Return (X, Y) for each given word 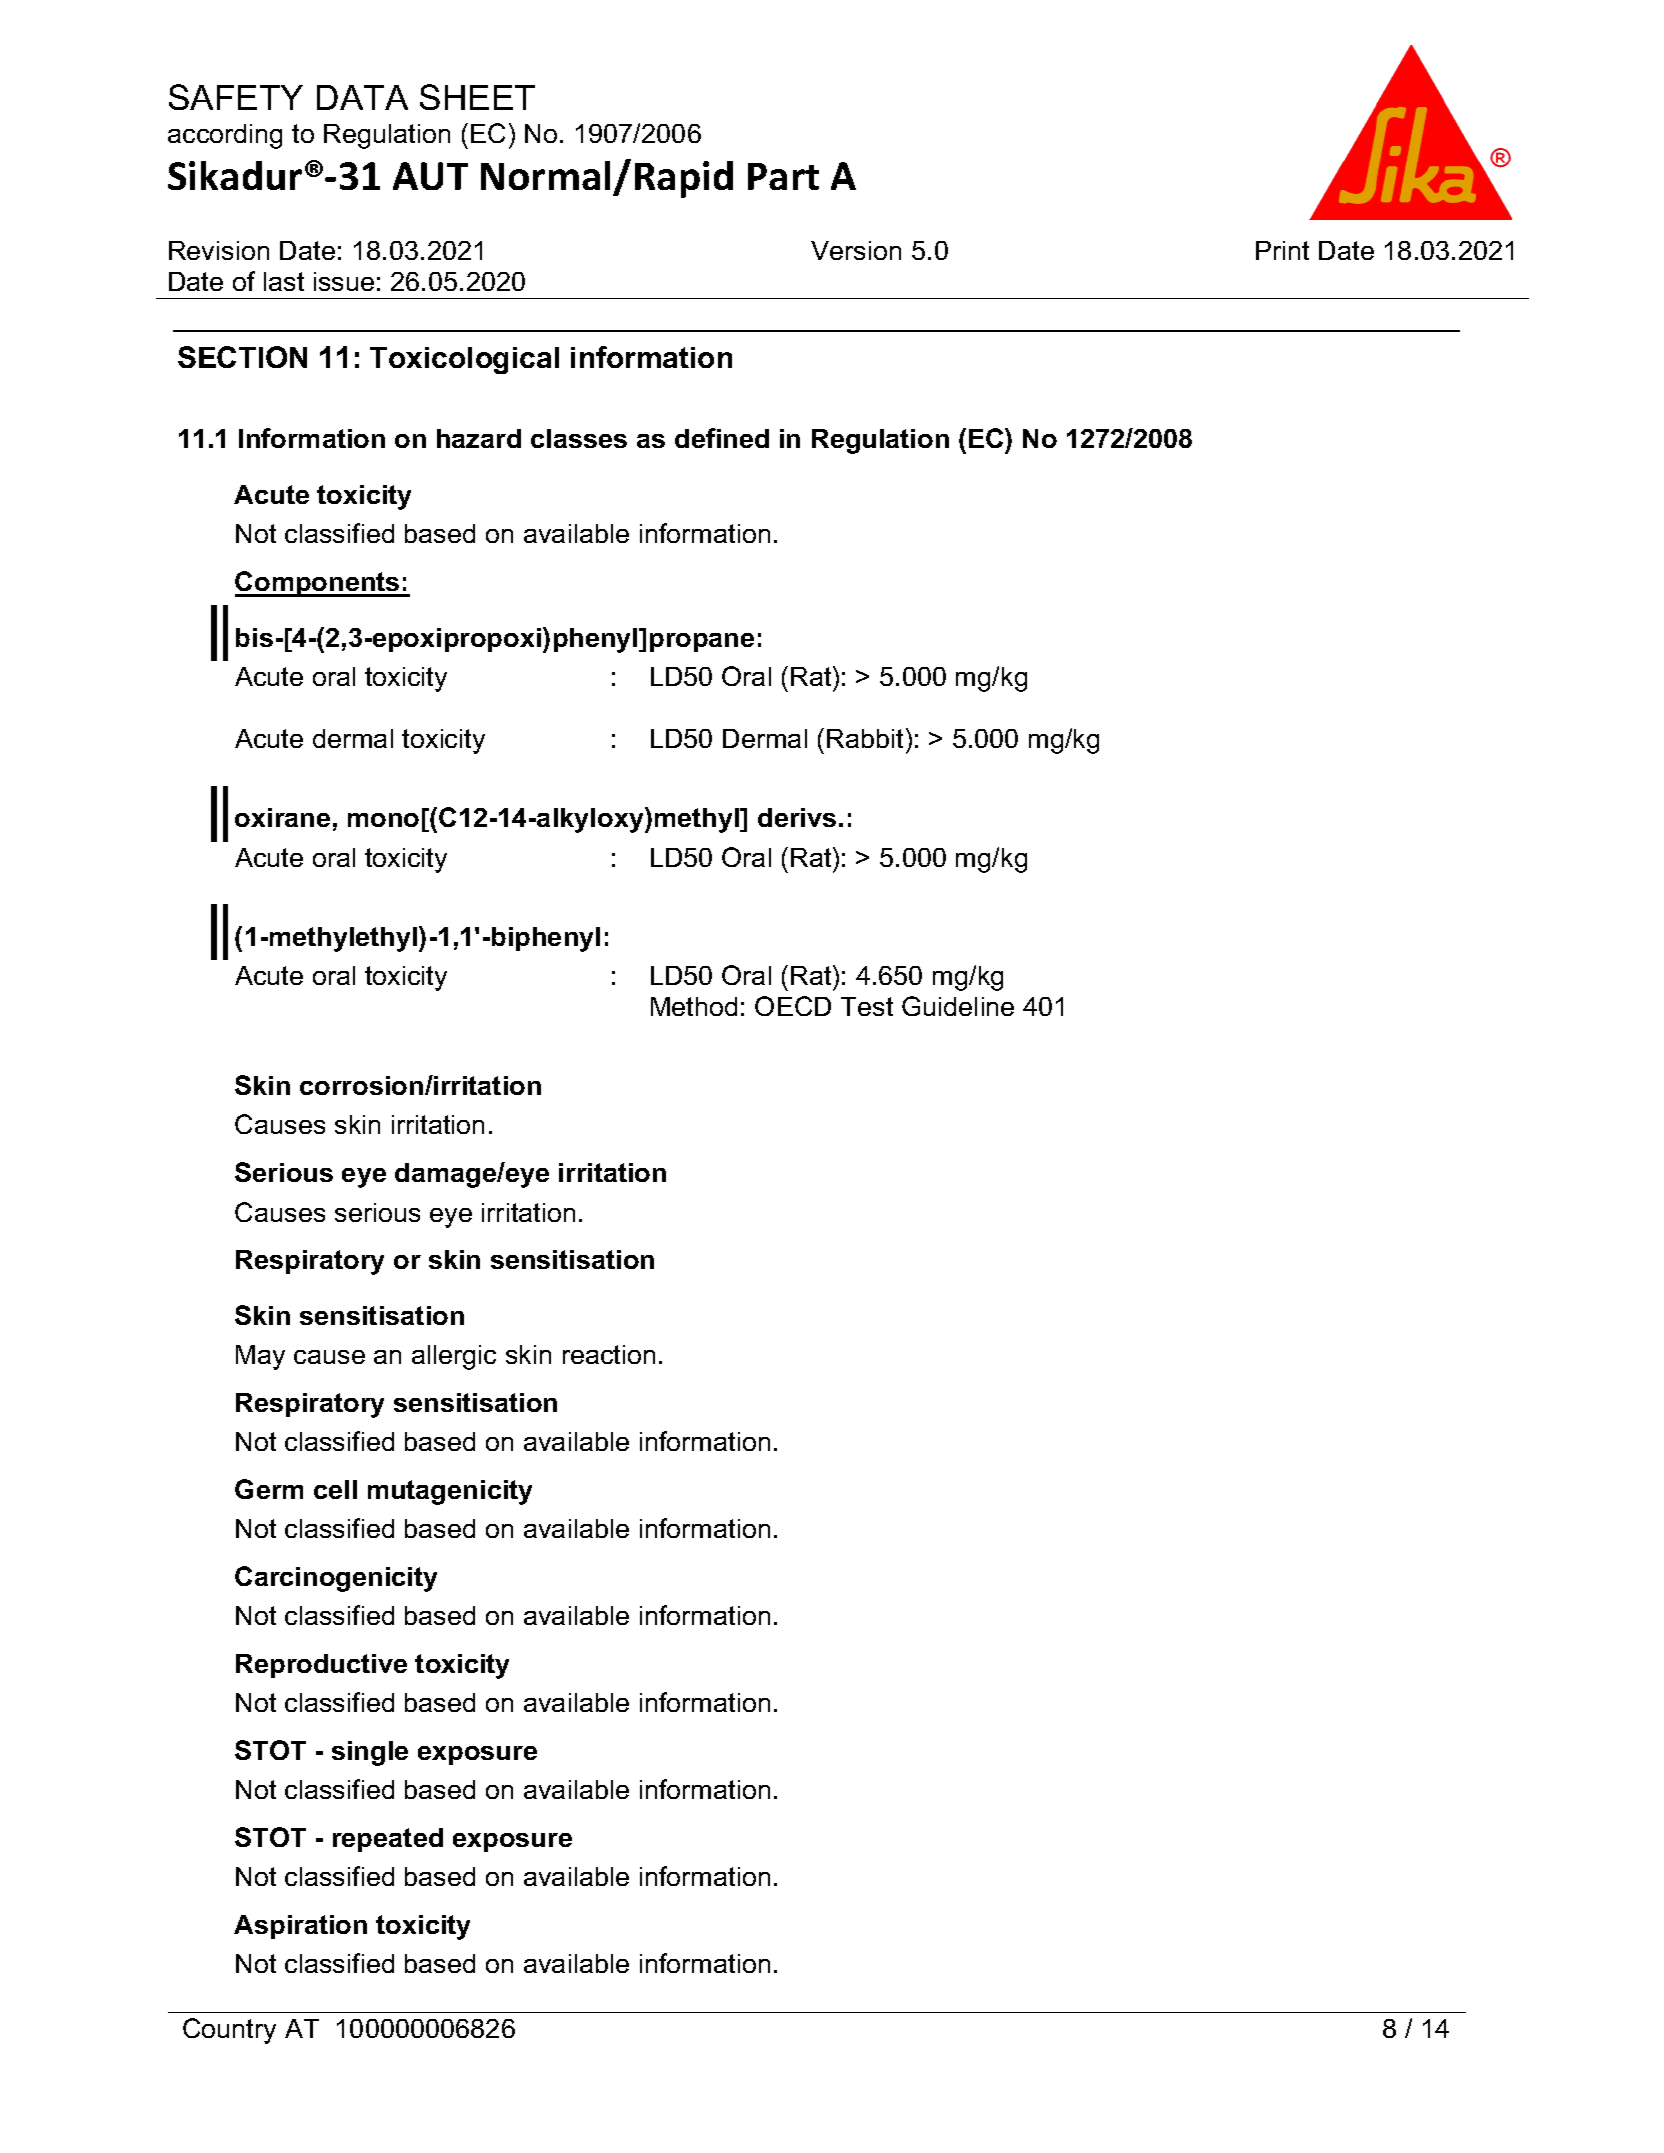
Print (1282, 250)
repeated (388, 1840)
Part (783, 176)
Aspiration (300, 1927)
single (370, 1753)
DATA (362, 97)
